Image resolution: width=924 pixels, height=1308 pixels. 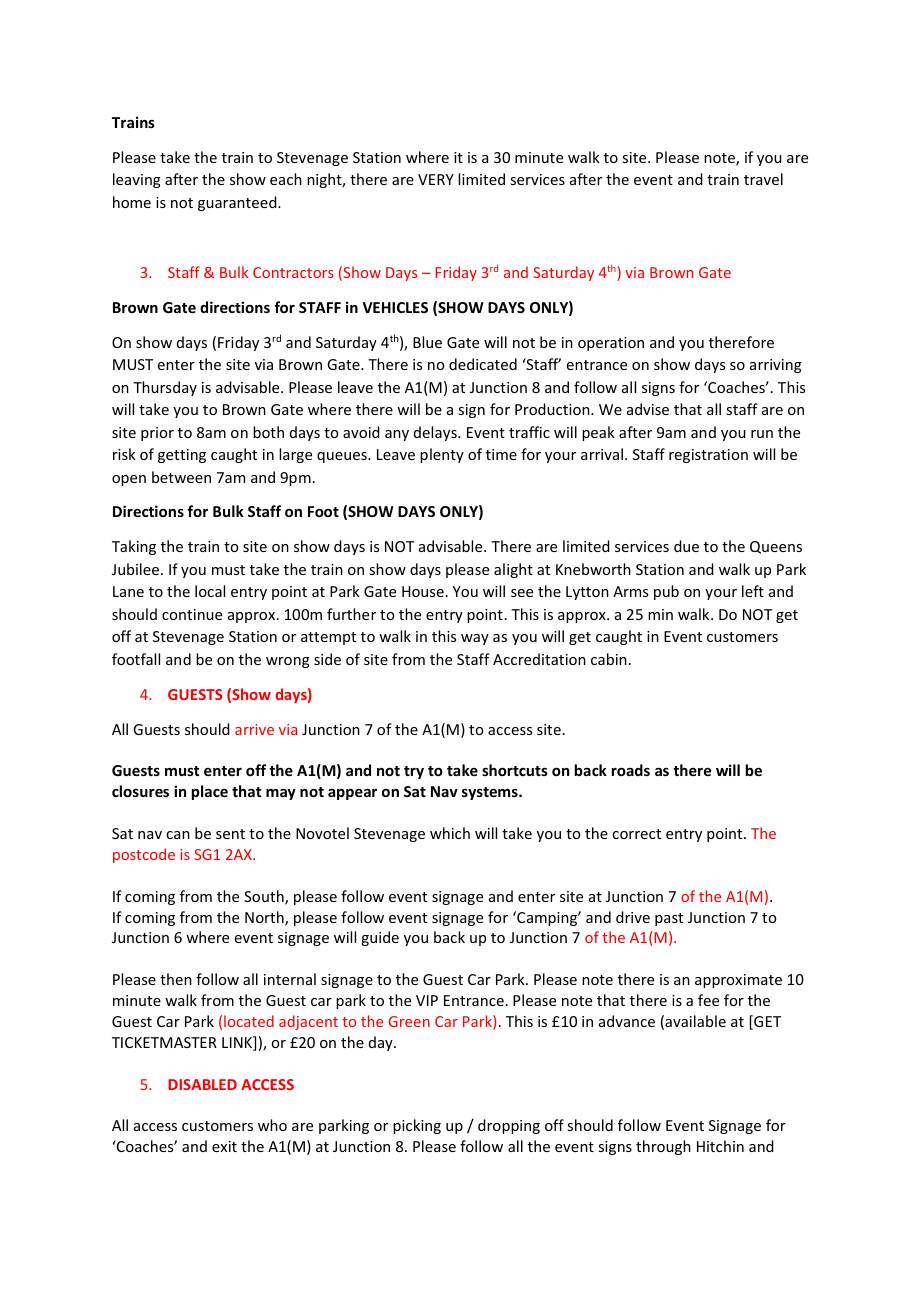 I want to click on guaranteed, so click(x=238, y=203).
